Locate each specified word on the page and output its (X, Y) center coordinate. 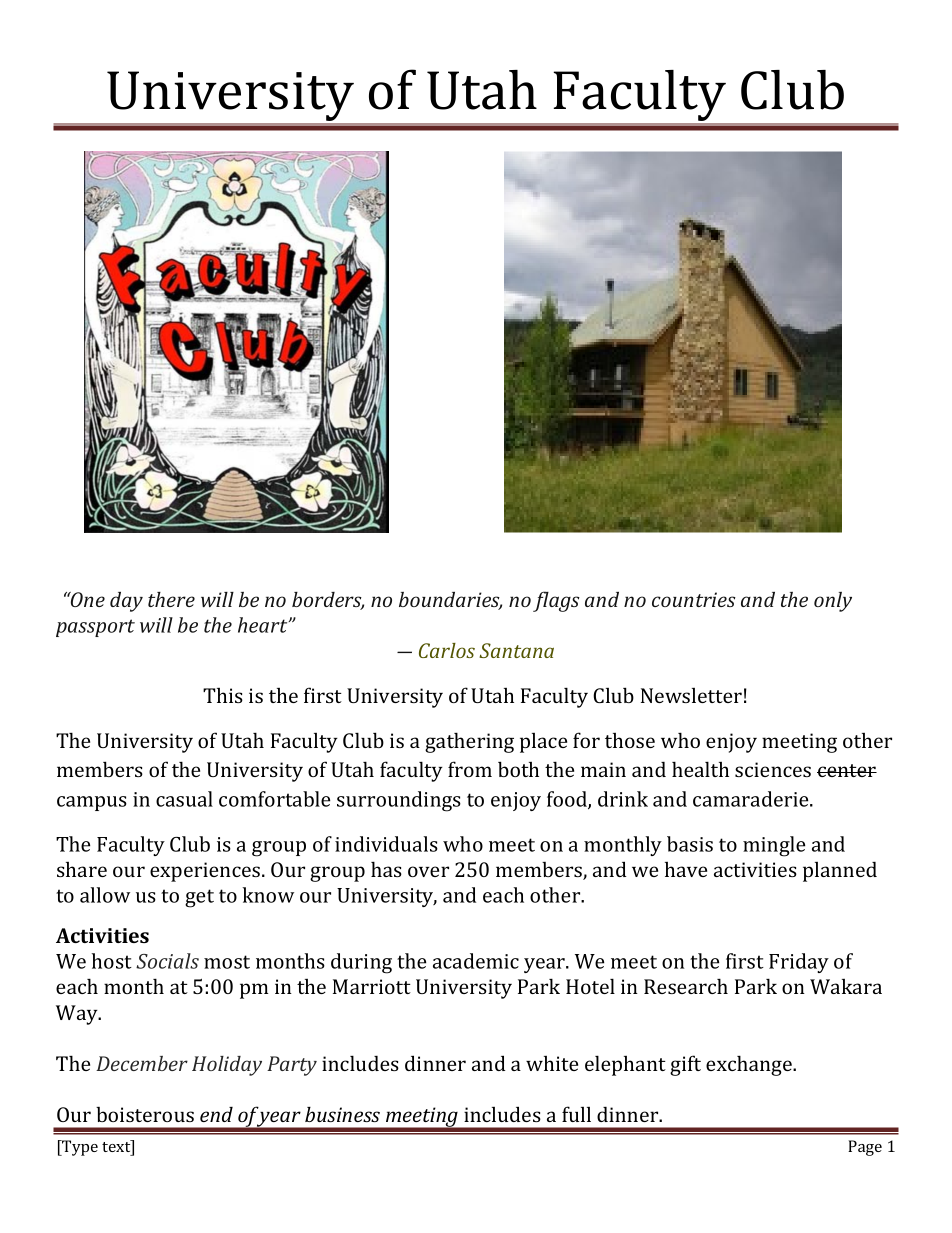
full (576, 1114)
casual (184, 799)
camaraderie (752, 799)
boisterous (145, 1114)
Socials (167, 961)
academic (476, 961)
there (171, 599)
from (470, 769)
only (833, 602)
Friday (799, 963)
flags (556, 601)
